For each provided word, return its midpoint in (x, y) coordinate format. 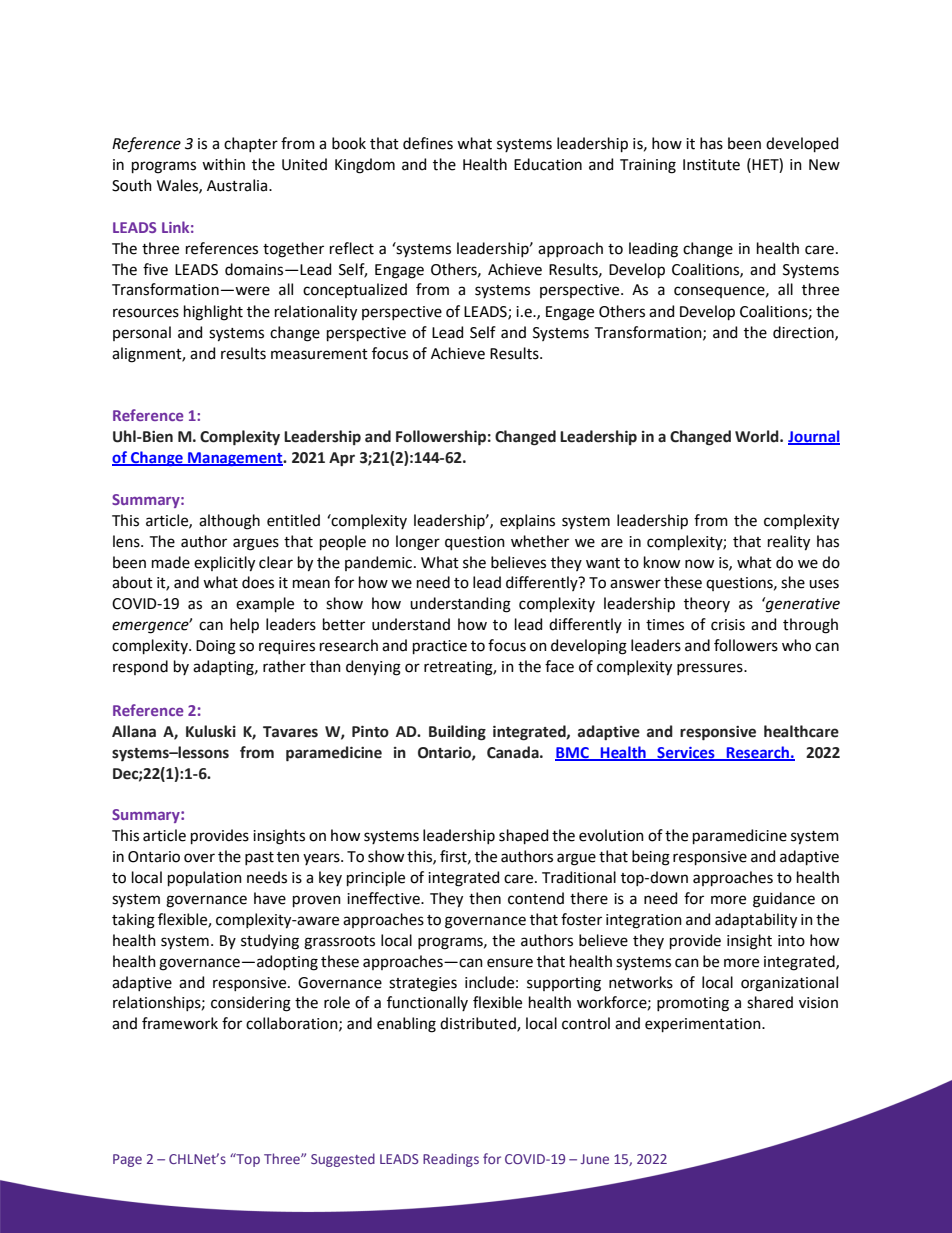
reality (789, 543)
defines (428, 143)
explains (527, 521)
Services (686, 753)
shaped (523, 836)
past (259, 858)
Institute (711, 165)
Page (127, 1160)
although (229, 522)
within (223, 164)
